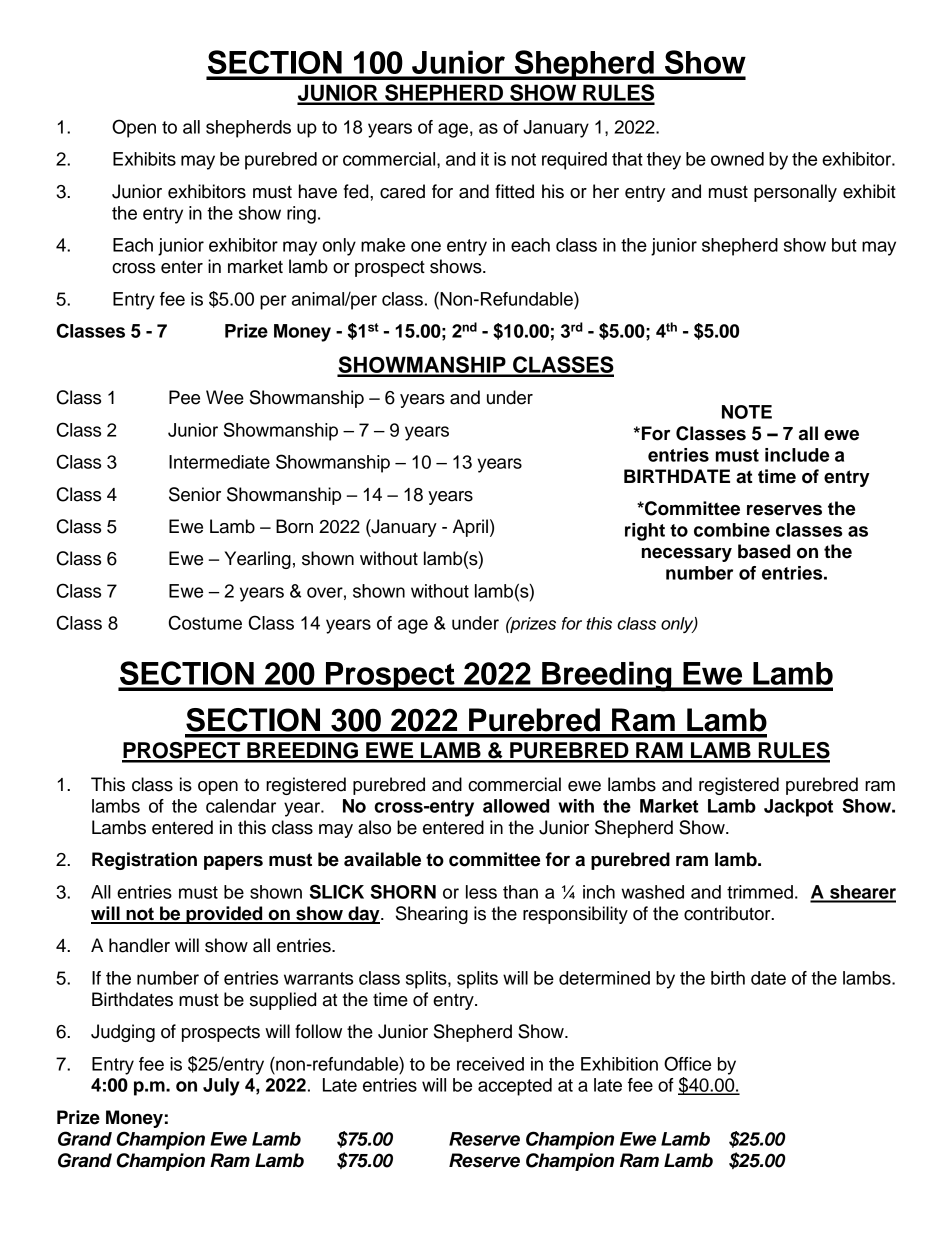 This screenshot has width=952, height=1233. I want to click on owned, so click(737, 159).
